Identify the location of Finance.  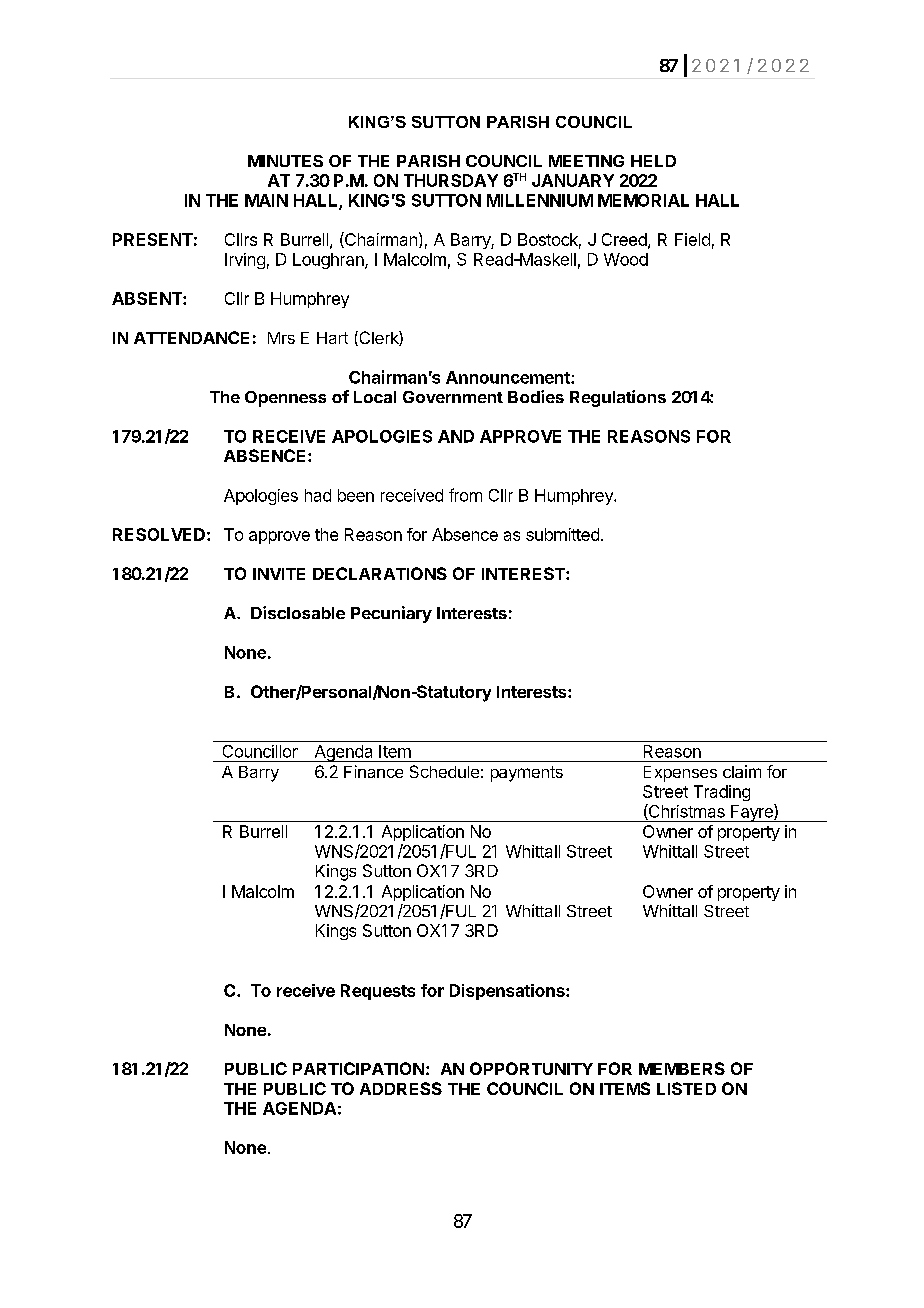
(373, 771).
